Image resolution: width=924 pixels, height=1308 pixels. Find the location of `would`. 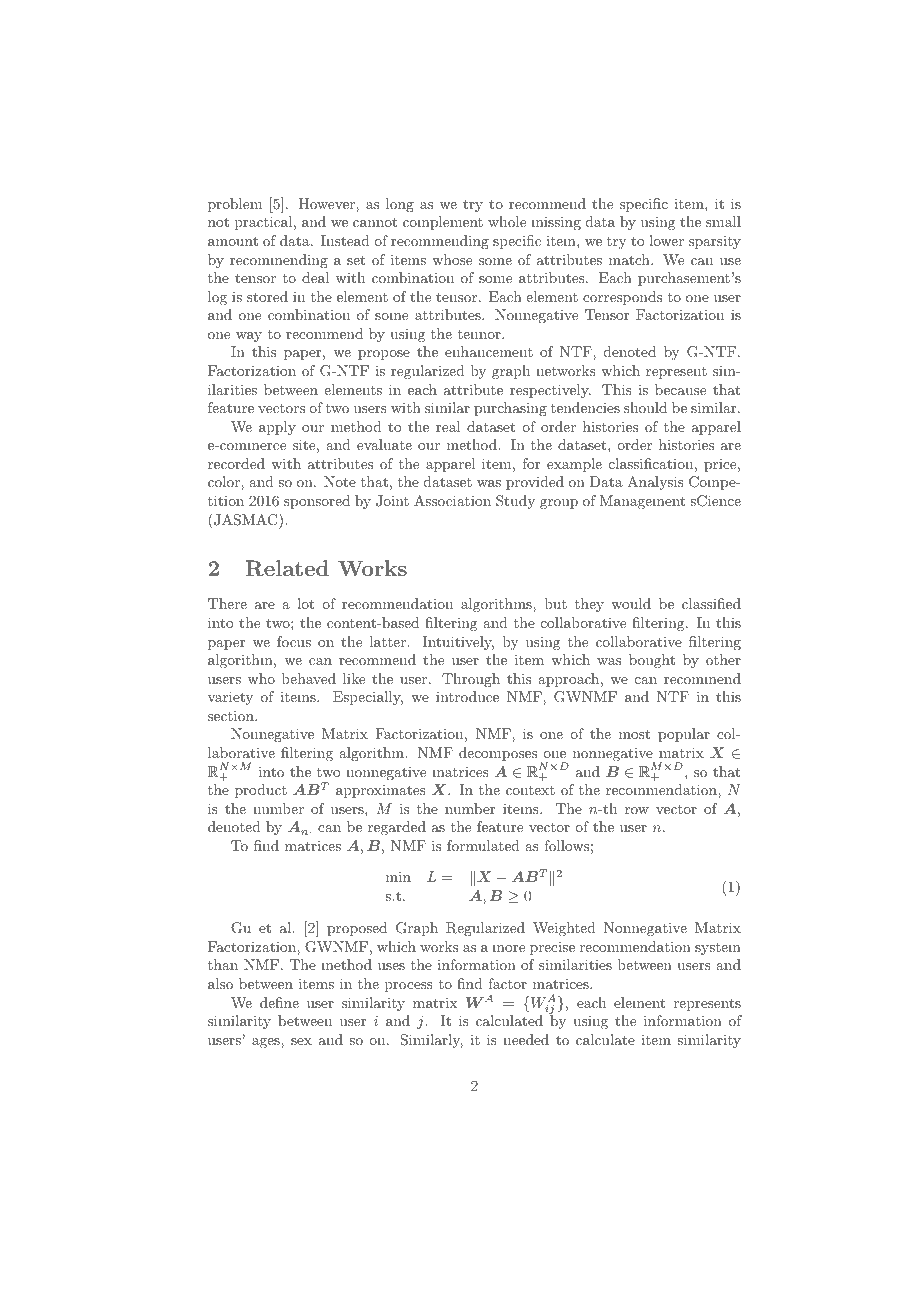

would is located at coordinates (631, 603).
